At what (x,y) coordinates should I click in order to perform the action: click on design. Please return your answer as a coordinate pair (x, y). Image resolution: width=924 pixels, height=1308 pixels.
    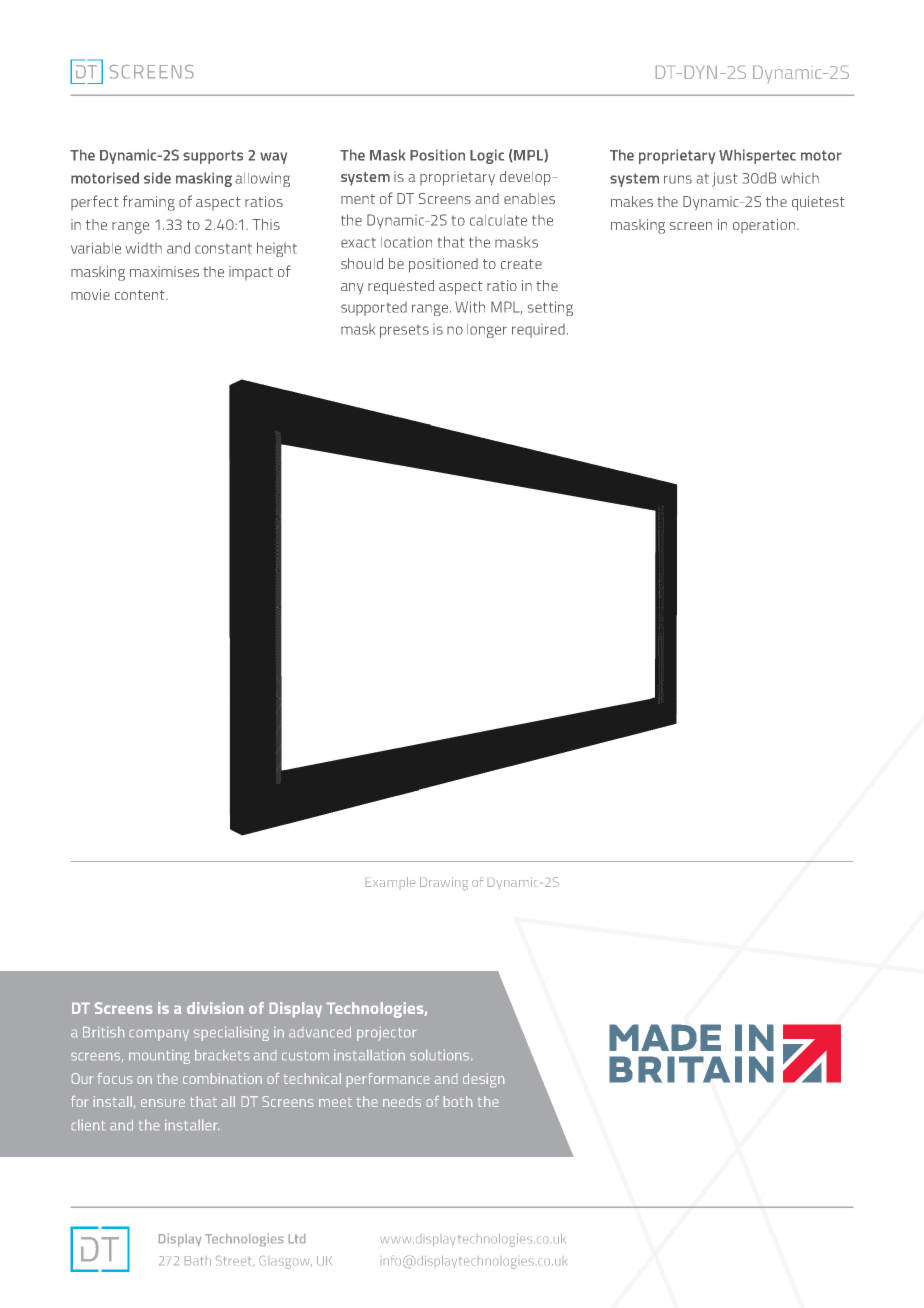
    Looking at the image, I should click on (483, 1080).
